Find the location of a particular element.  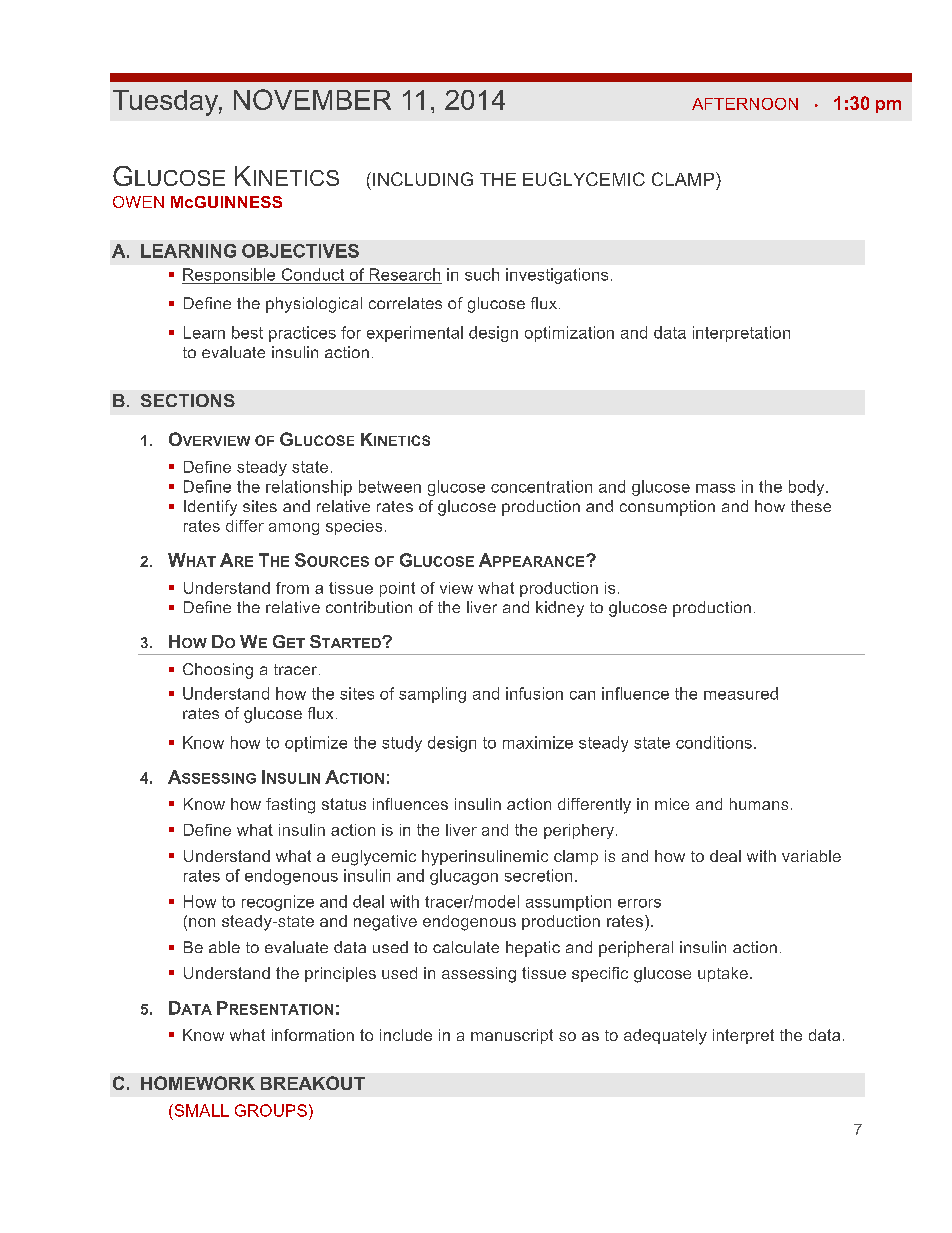

AFTERNOON is located at coordinates (745, 104).
